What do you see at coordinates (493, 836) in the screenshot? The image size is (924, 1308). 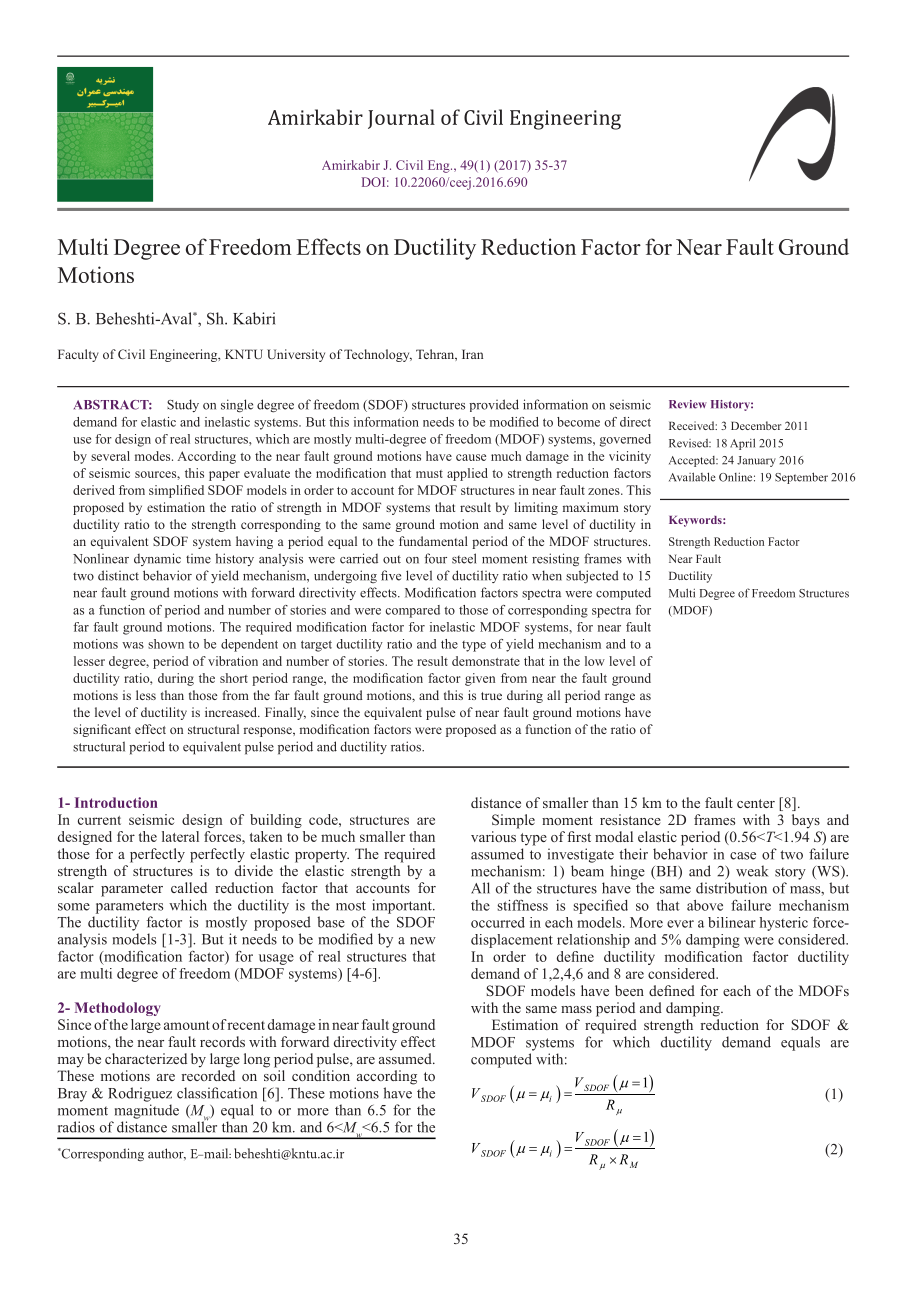 I see `various` at bounding box center [493, 836].
